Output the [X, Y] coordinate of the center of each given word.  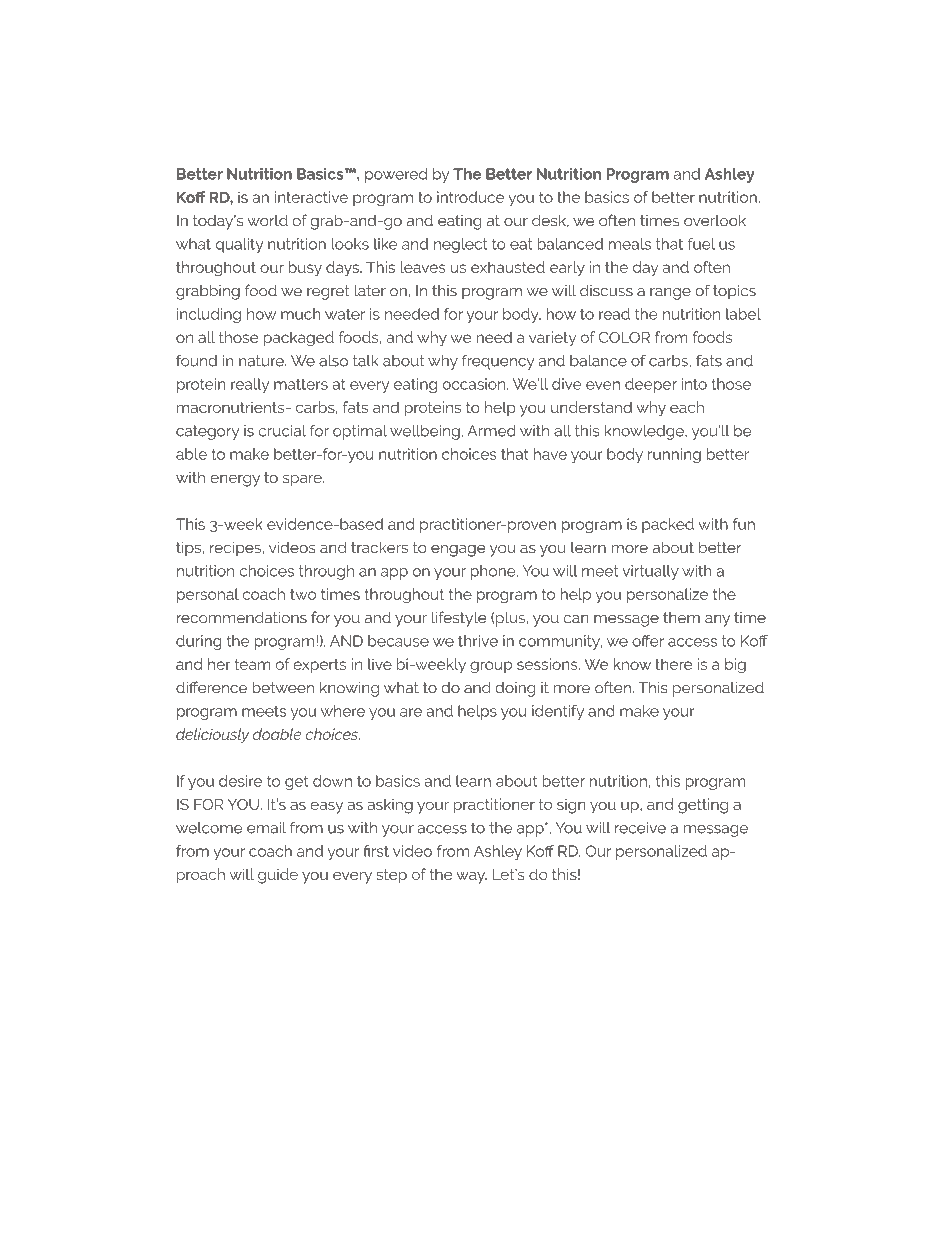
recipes [236, 549]
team [252, 664]
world [267, 220]
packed [668, 525]
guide [278, 876]
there [674, 664]
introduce [470, 197]
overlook [715, 220]
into [694, 384]
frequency [498, 362]
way [471, 877]
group [491, 667]
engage [458, 551]
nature [262, 361]
